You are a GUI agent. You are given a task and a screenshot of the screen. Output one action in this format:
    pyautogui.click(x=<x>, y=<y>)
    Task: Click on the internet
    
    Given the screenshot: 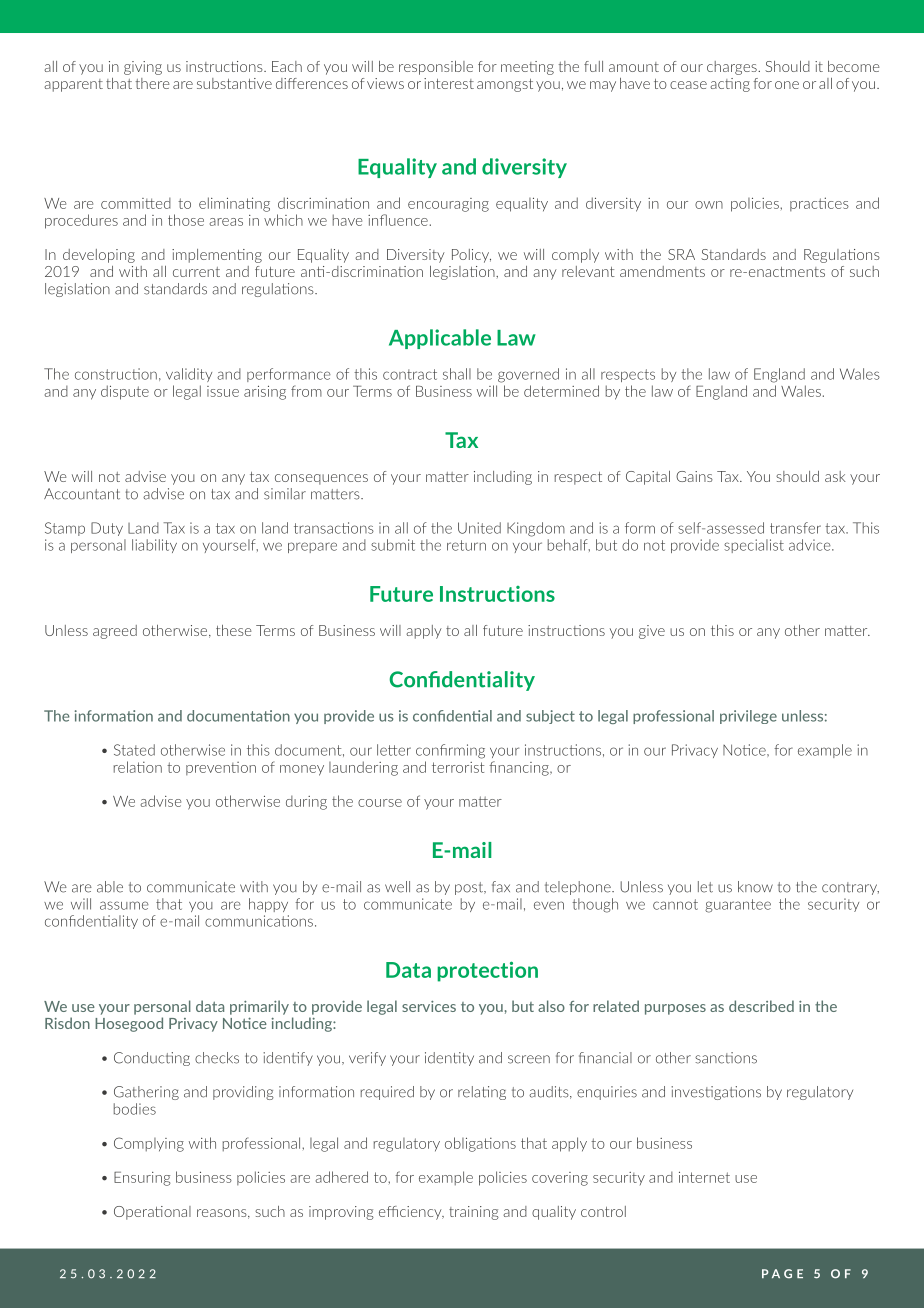 What is the action you would take?
    pyautogui.click(x=704, y=1177)
